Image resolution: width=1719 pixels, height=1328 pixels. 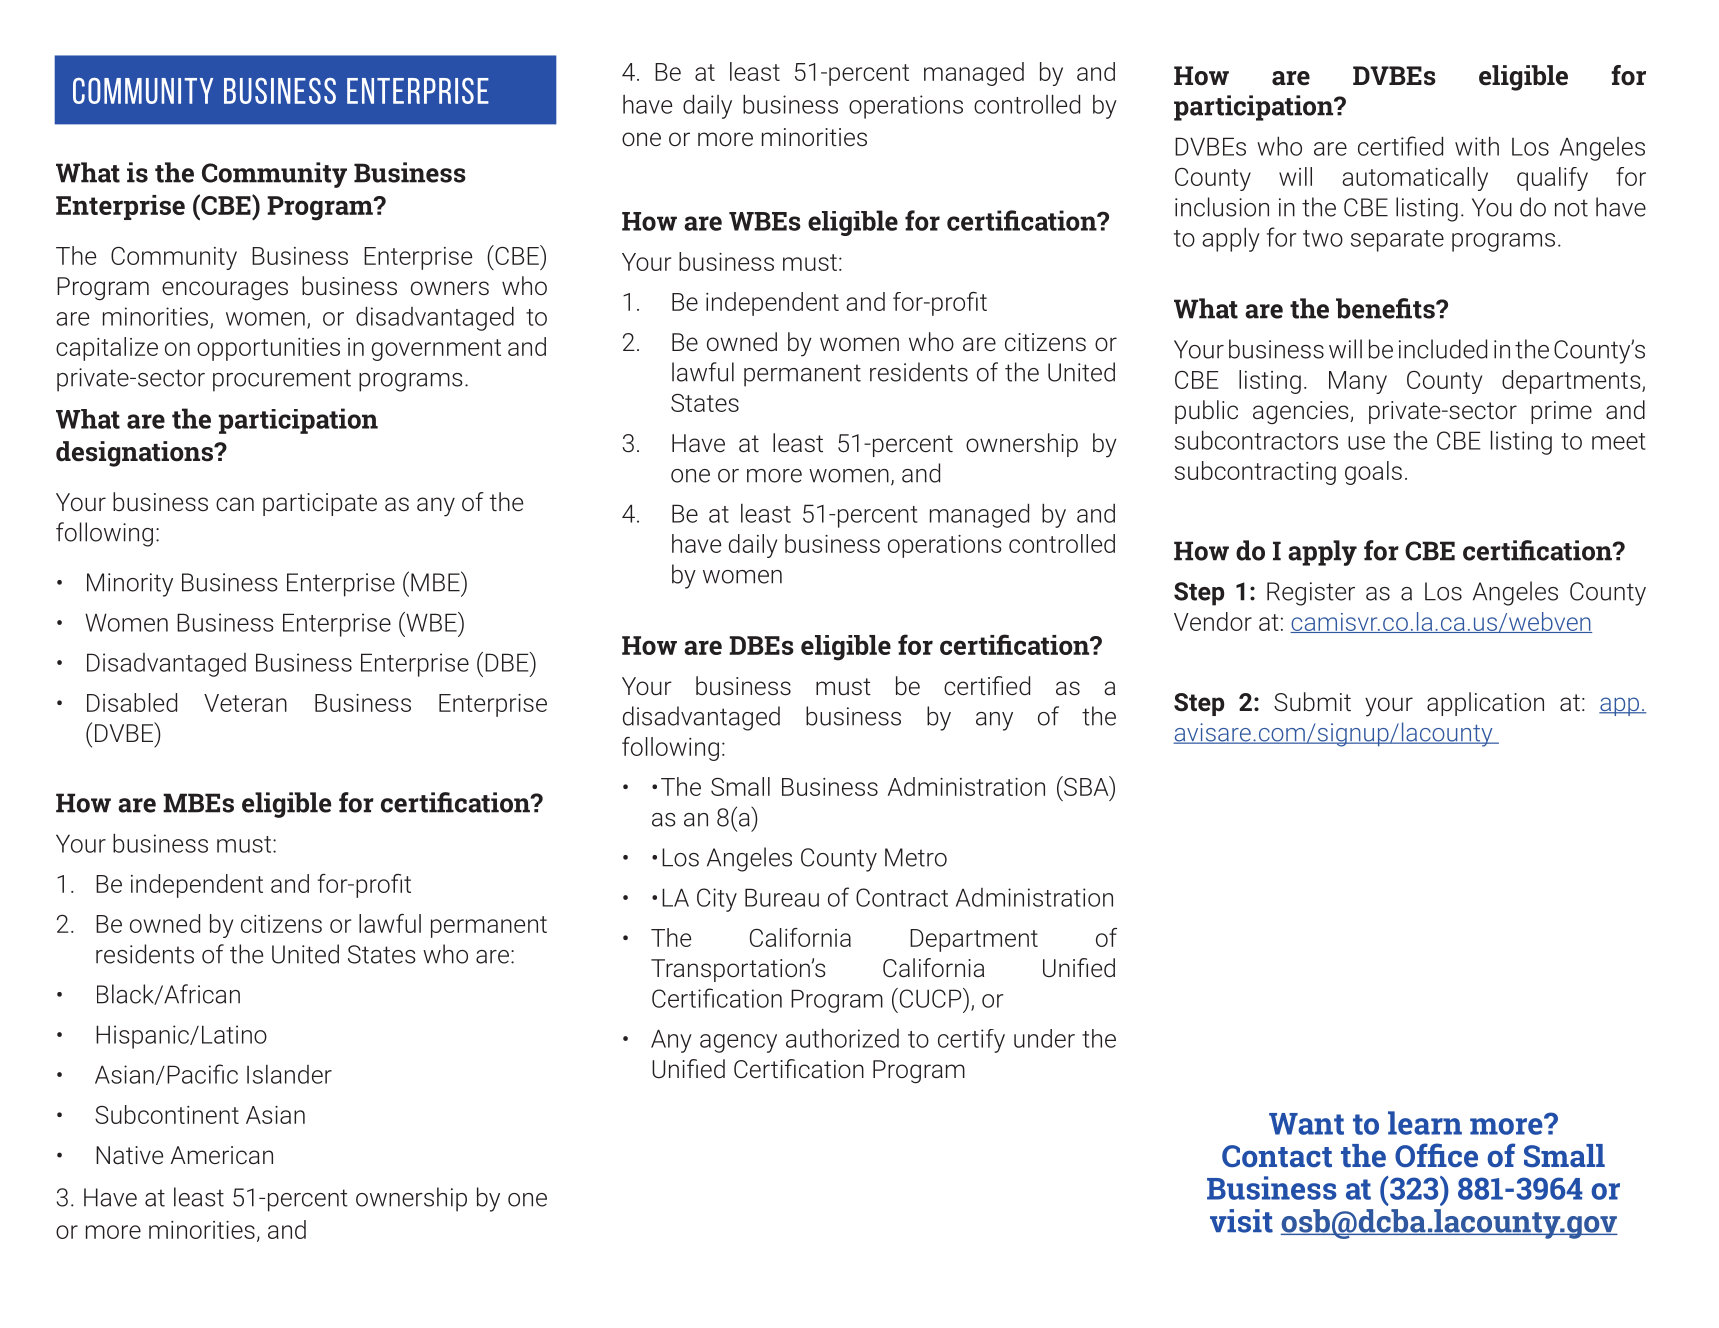 What do you see at coordinates (1206, 412) in the image?
I see `public` at bounding box center [1206, 412].
